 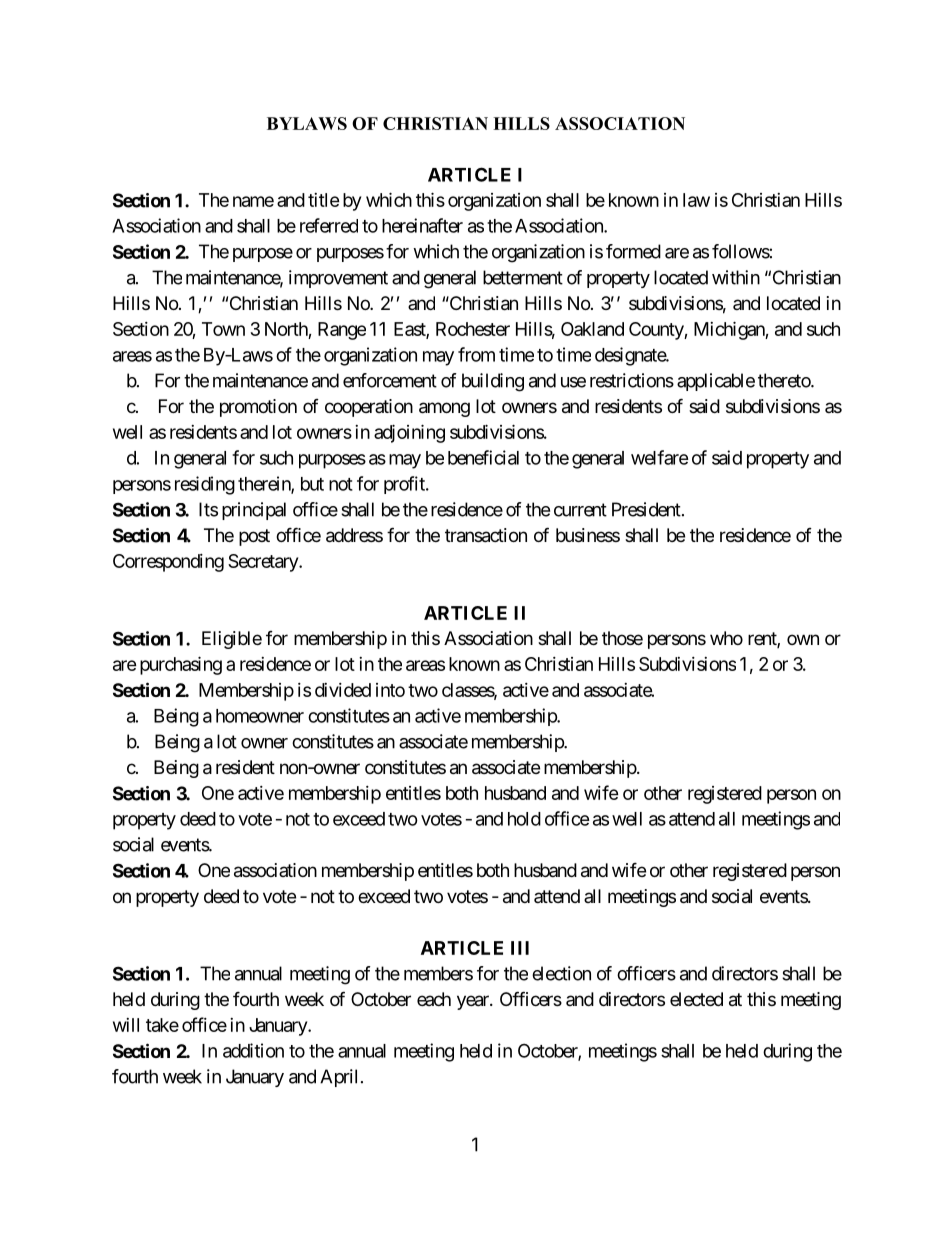 What do you see at coordinates (253, 1050) in the screenshot?
I see `addition` at bounding box center [253, 1050].
